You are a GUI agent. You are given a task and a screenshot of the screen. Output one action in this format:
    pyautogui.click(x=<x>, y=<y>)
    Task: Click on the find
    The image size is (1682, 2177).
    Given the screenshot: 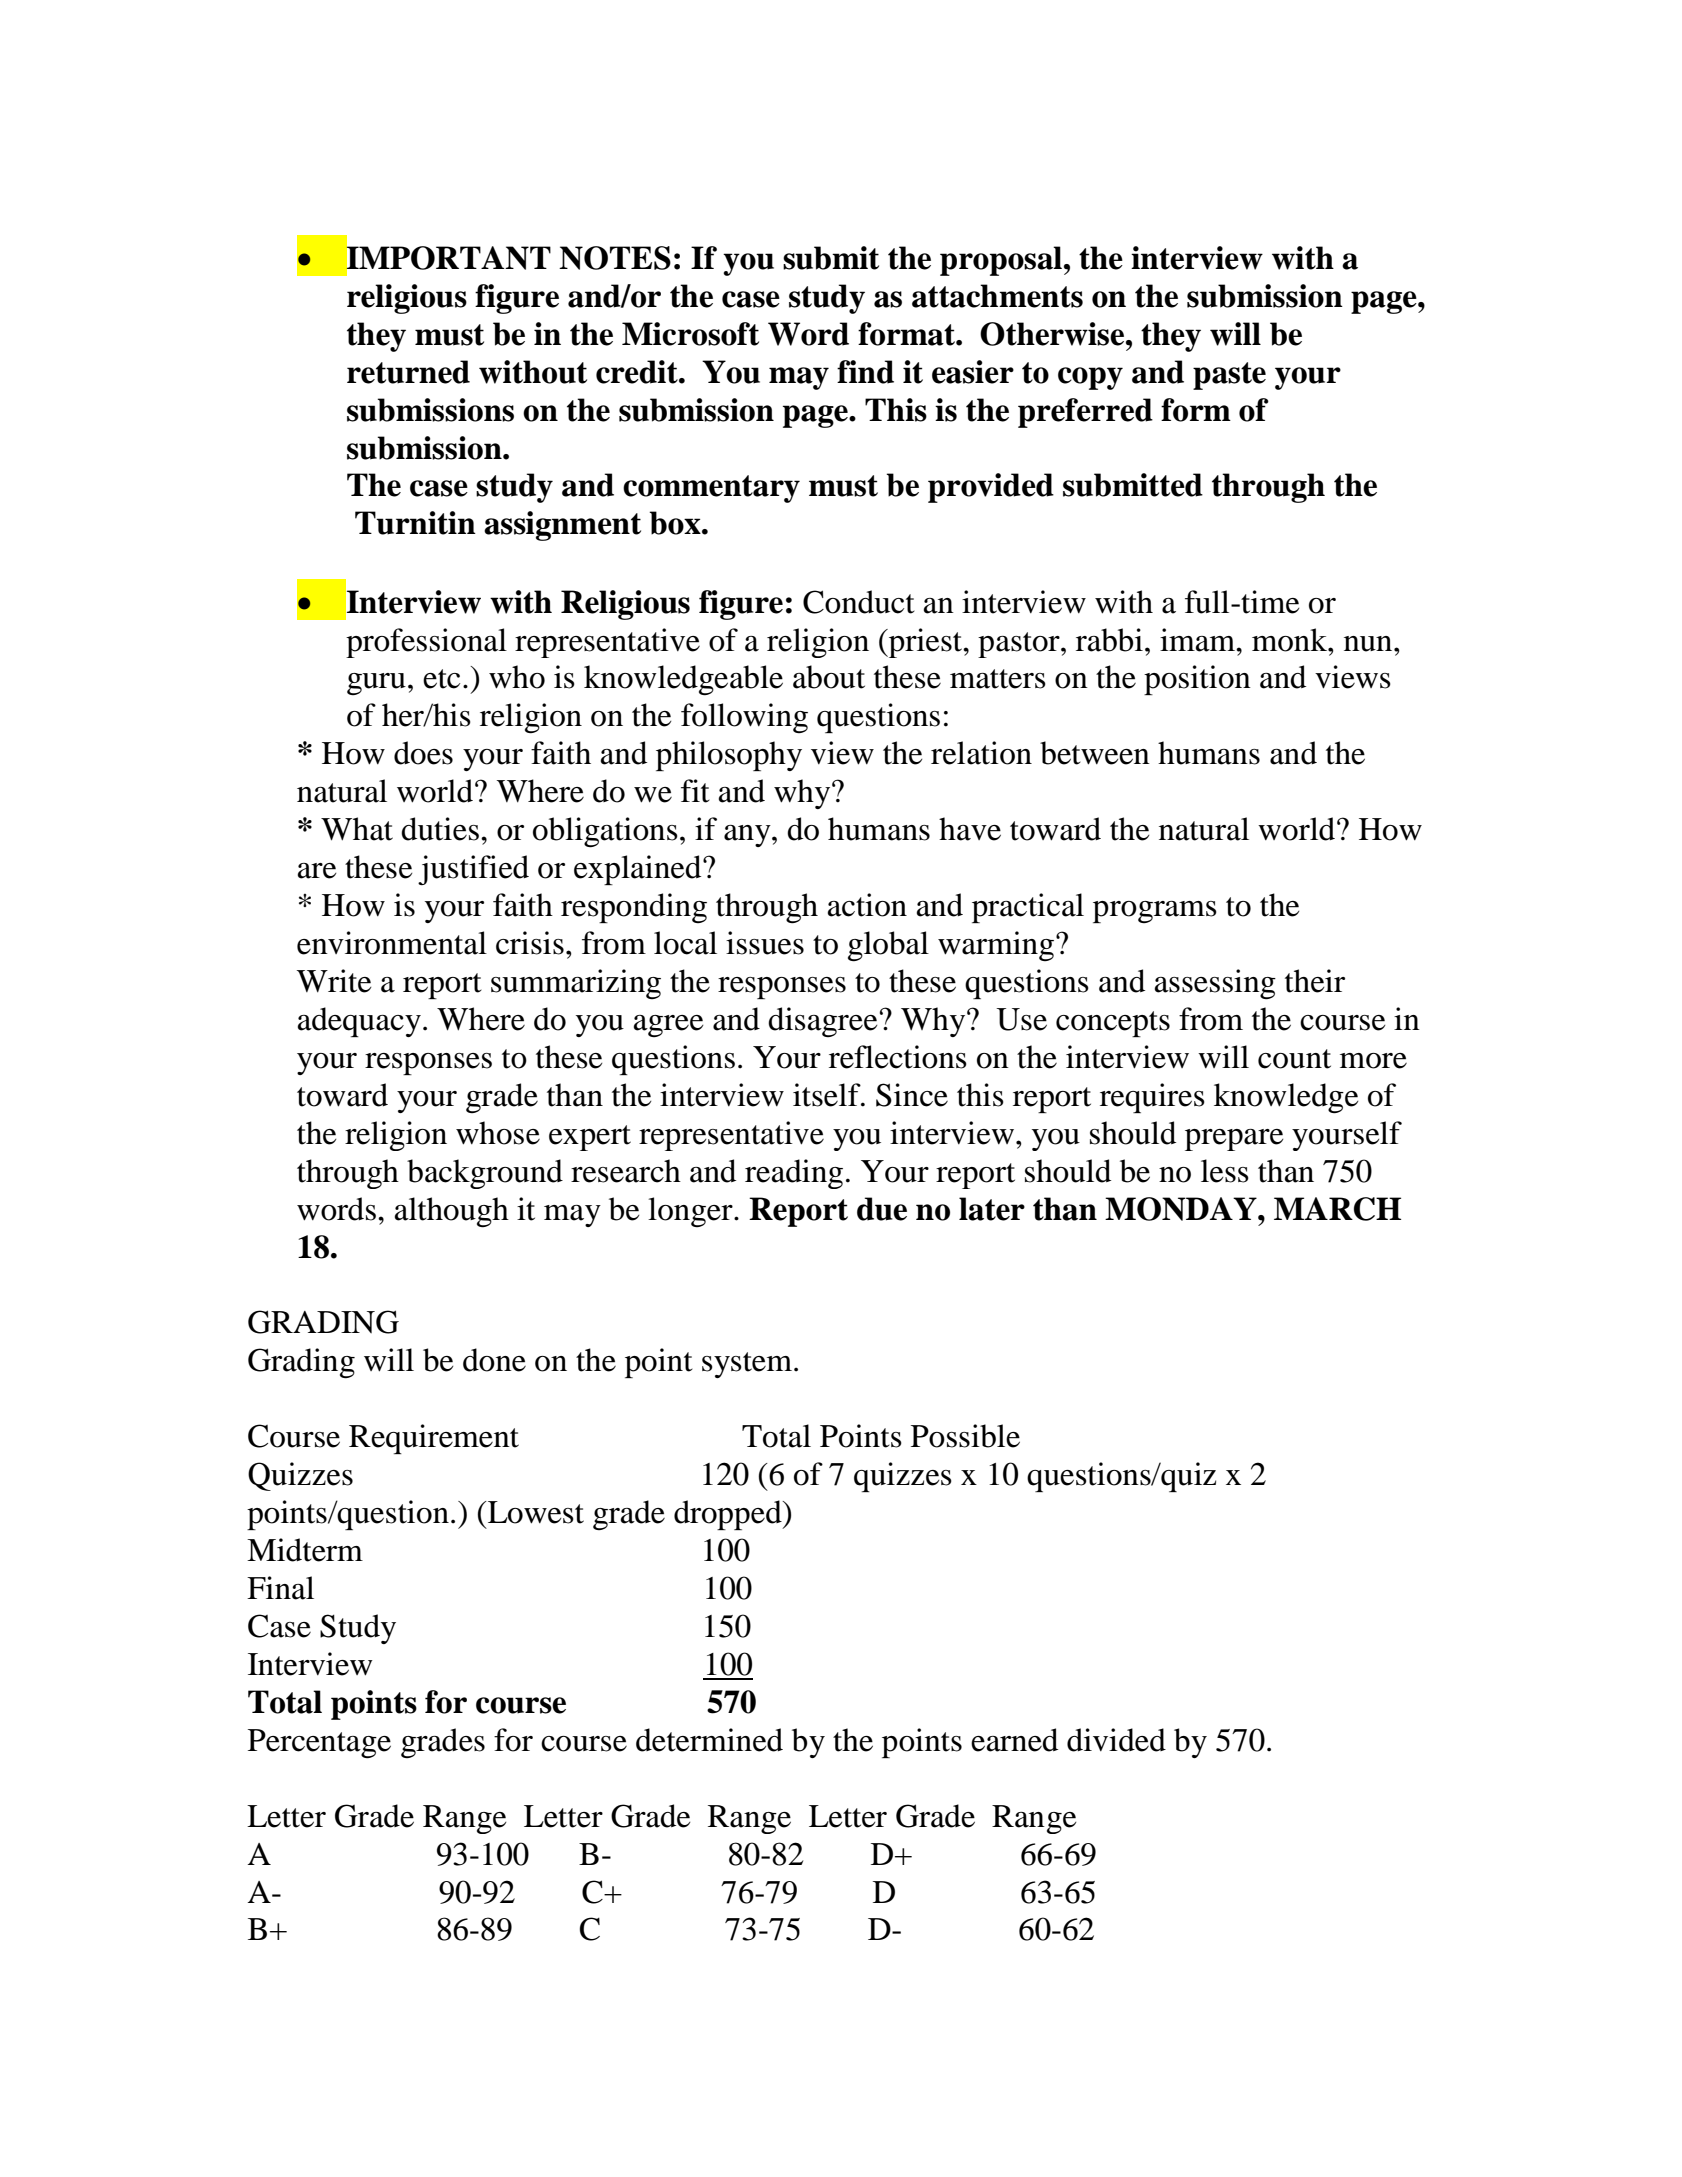 What is the action you would take?
    pyautogui.click(x=865, y=372)
